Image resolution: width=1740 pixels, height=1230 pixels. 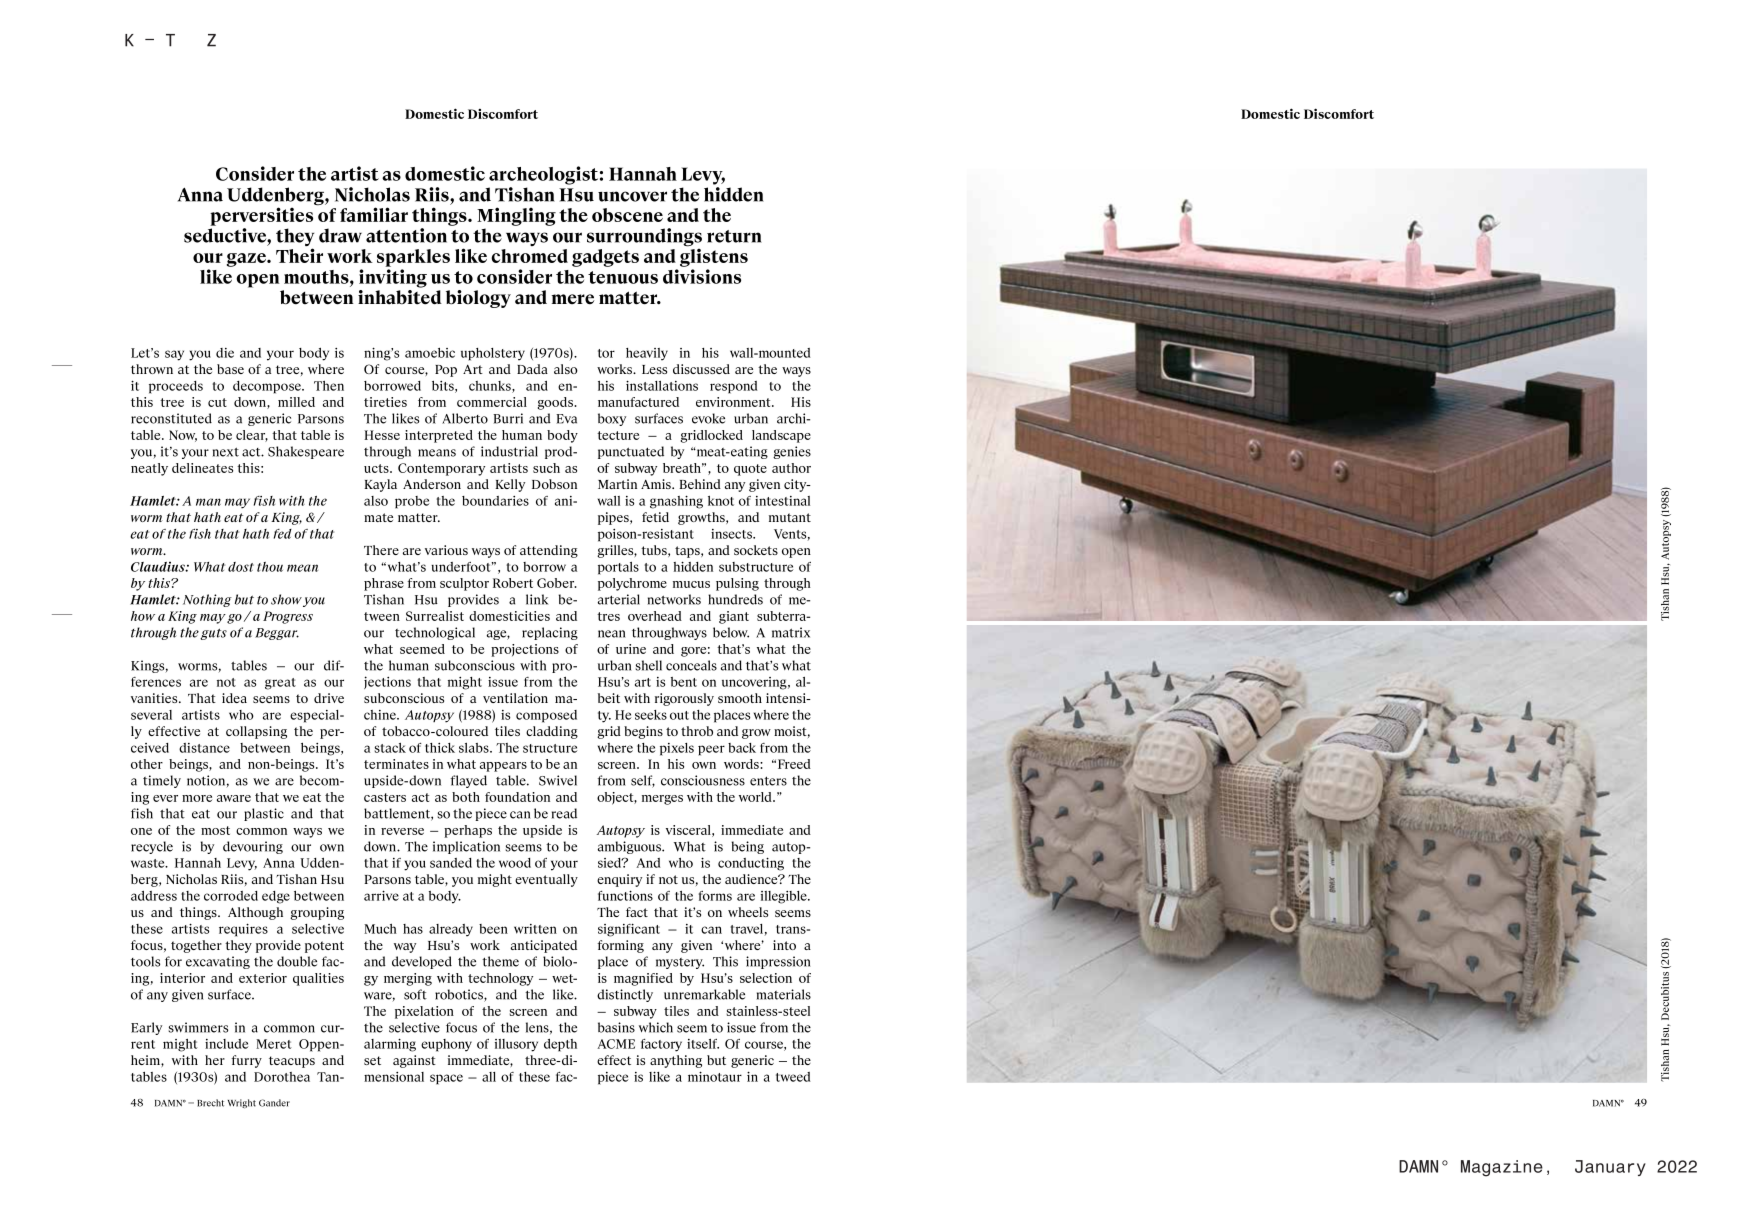 I want to click on glistens, so click(x=714, y=256).
